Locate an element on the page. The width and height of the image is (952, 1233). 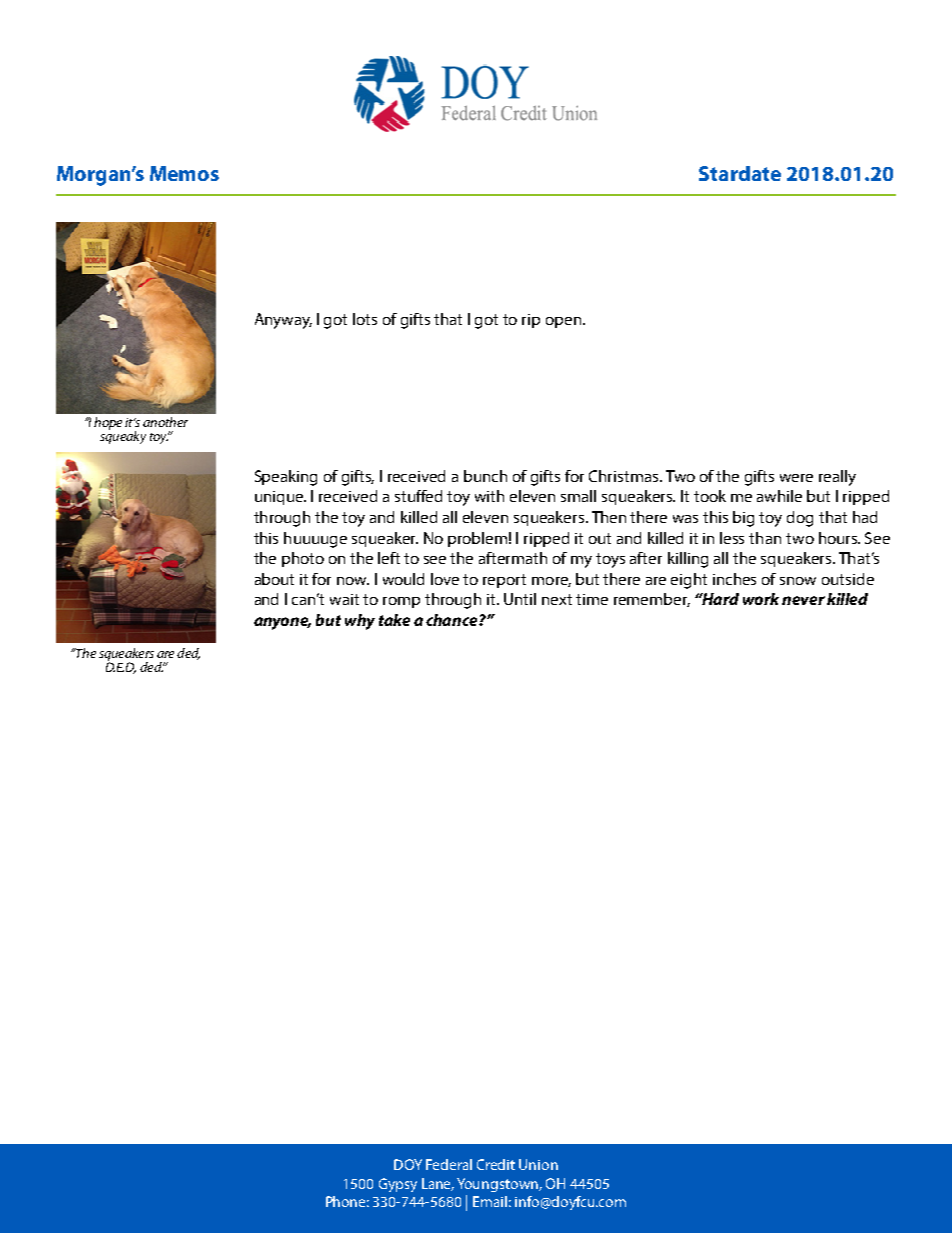
Stardate is located at coordinates (740, 173).
